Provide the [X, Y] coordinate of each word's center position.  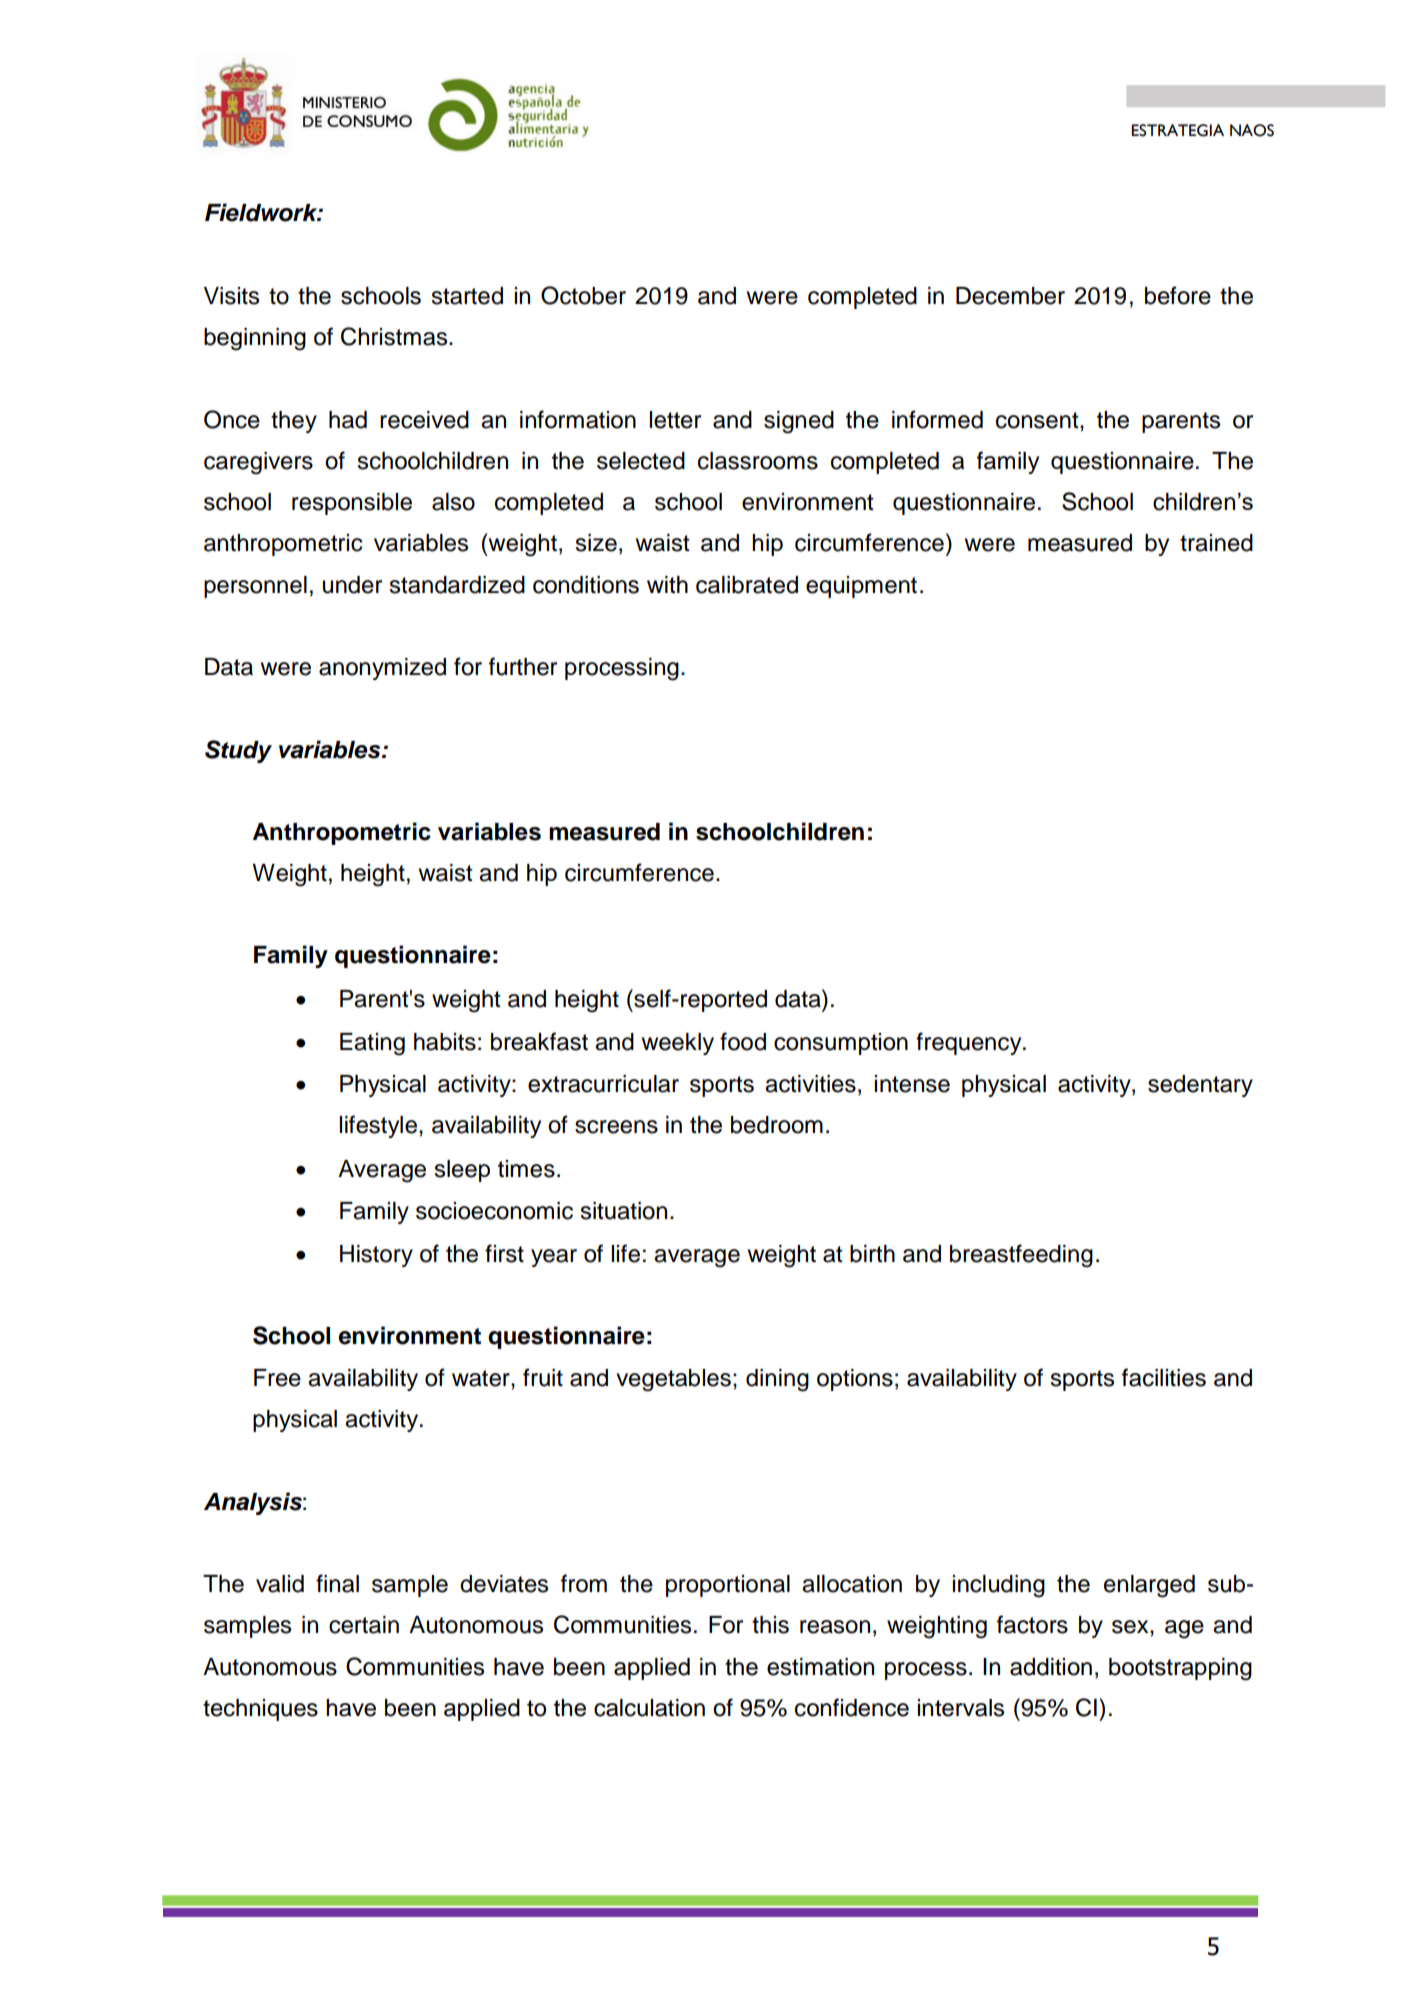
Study [238, 751]
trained [1216, 543]
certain [364, 1625]
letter [675, 420]
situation [623, 1211]
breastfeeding [1021, 1256]
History [376, 1256]
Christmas [395, 336]
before [1178, 295]
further [523, 666]
